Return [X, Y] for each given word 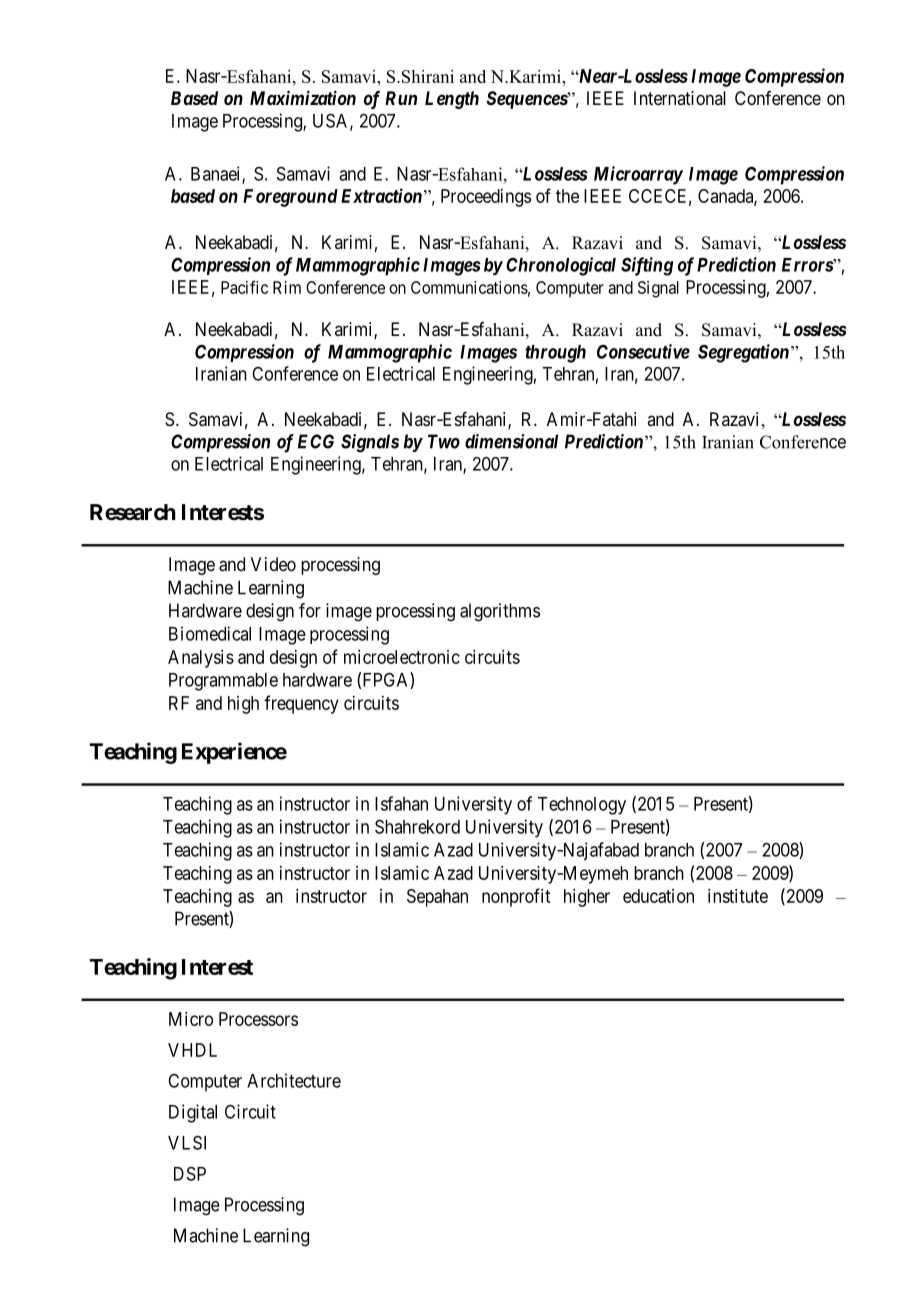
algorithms [500, 612]
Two [444, 441]
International [680, 98]
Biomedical [210, 633]
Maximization [303, 97]
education [658, 896]
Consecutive [643, 351]
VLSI [187, 1142]
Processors [258, 1019]
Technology [582, 806]
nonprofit [516, 897]
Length [452, 100]
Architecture [294, 1080]
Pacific [244, 287]
